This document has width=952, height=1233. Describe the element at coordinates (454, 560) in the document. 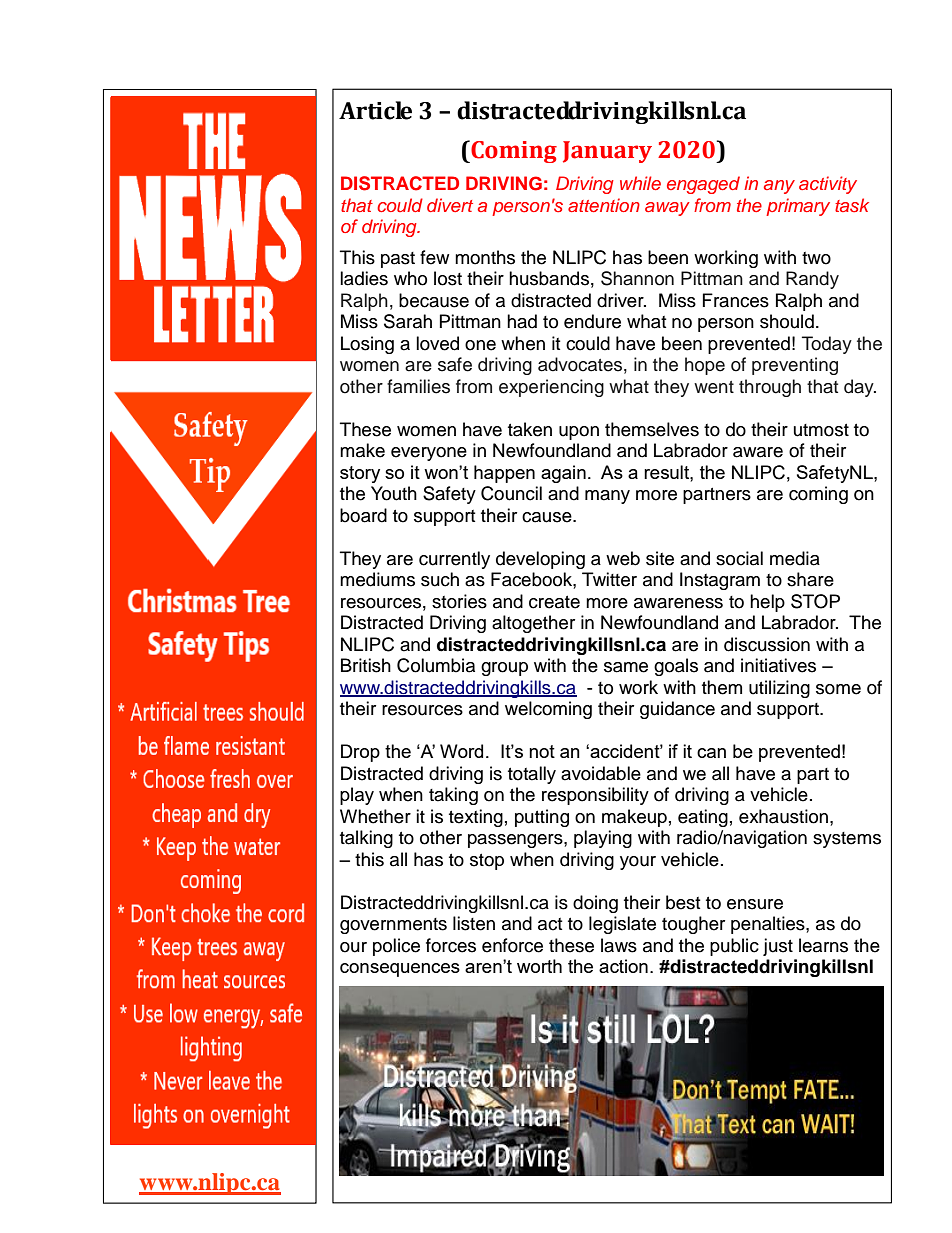

I see `currently` at that location.
